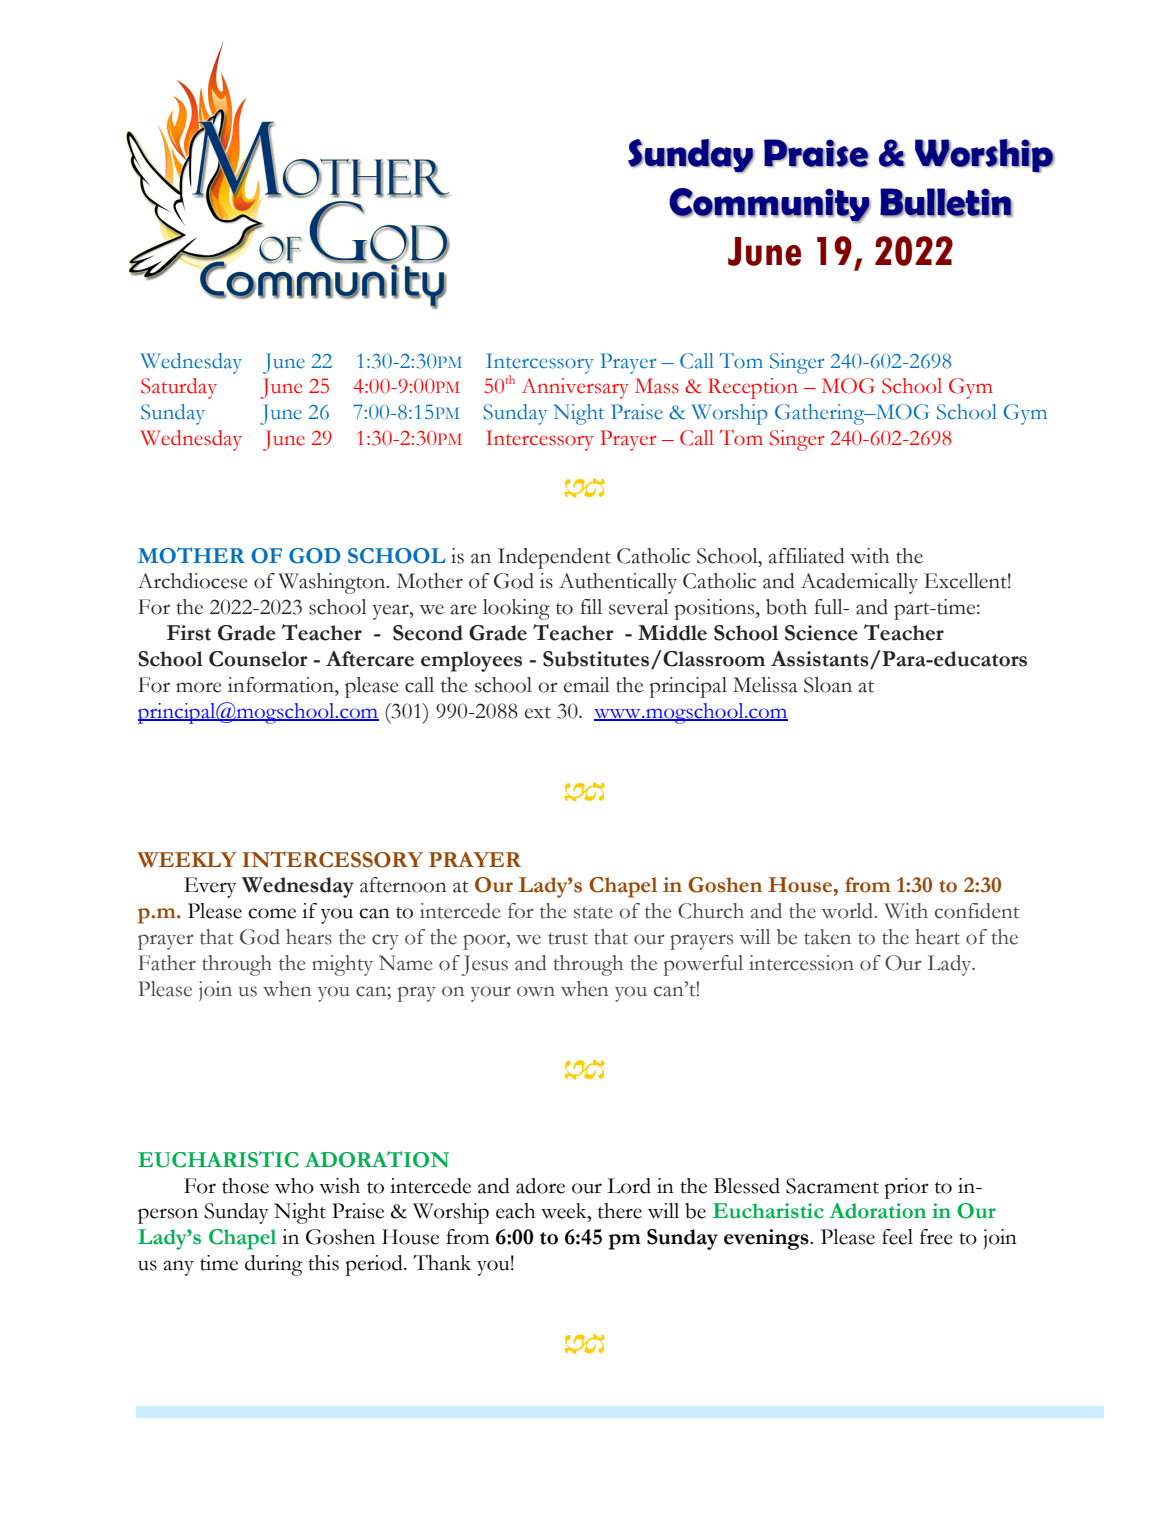  What do you see at coordinates (827, 937) in the image?
I see `taken` at bounding box center [827, 937].
